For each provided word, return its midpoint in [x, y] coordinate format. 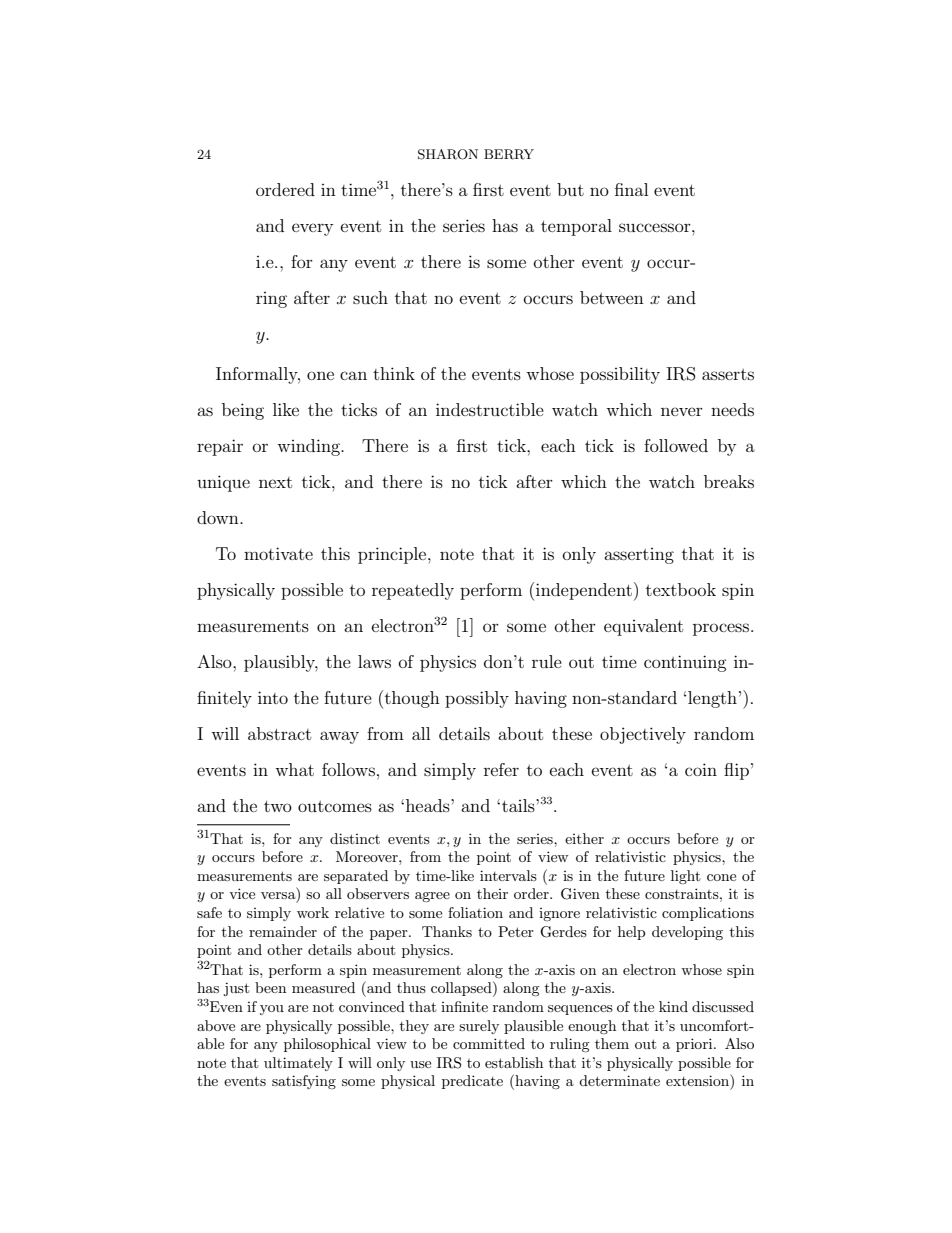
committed [489, 1043]
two [278, 806]
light [685, 877]
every [312, 229]
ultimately [298, 1064]
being [243, 411]
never [682, 411]
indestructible [490, 409]
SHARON [448, 154]
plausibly [281, 663]
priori [695, 1045]
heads [429, 805]
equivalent [643, 627]
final [631, 189]
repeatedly [413, 591]
